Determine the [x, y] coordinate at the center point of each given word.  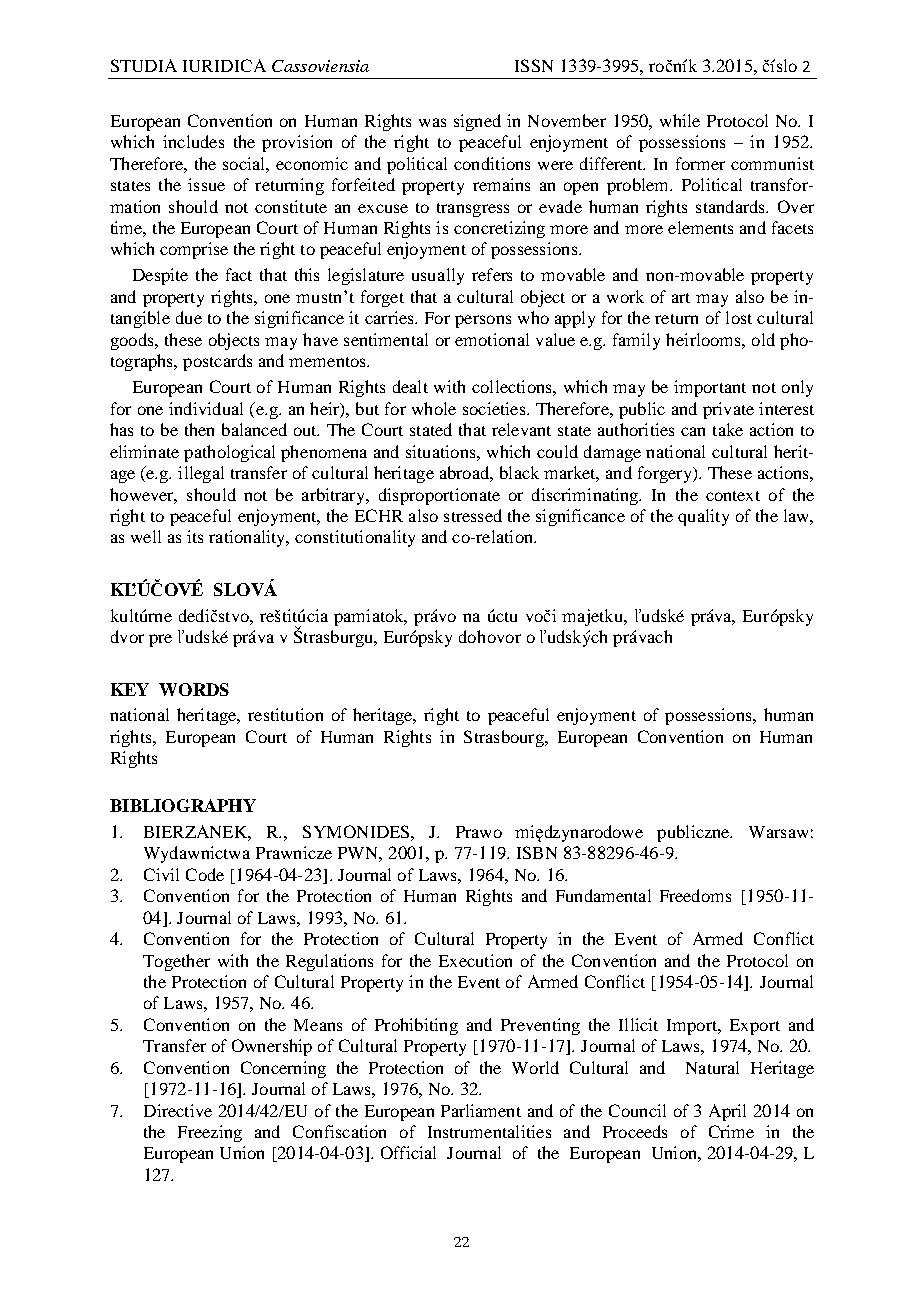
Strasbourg [505, 738]
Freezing [210, 1133]
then [199, 429]
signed [477, 122]
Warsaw [778, 832]
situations [442, 451]
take [728, 429]
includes [193, 141]
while [680, 120]
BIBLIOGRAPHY [183, 805]
